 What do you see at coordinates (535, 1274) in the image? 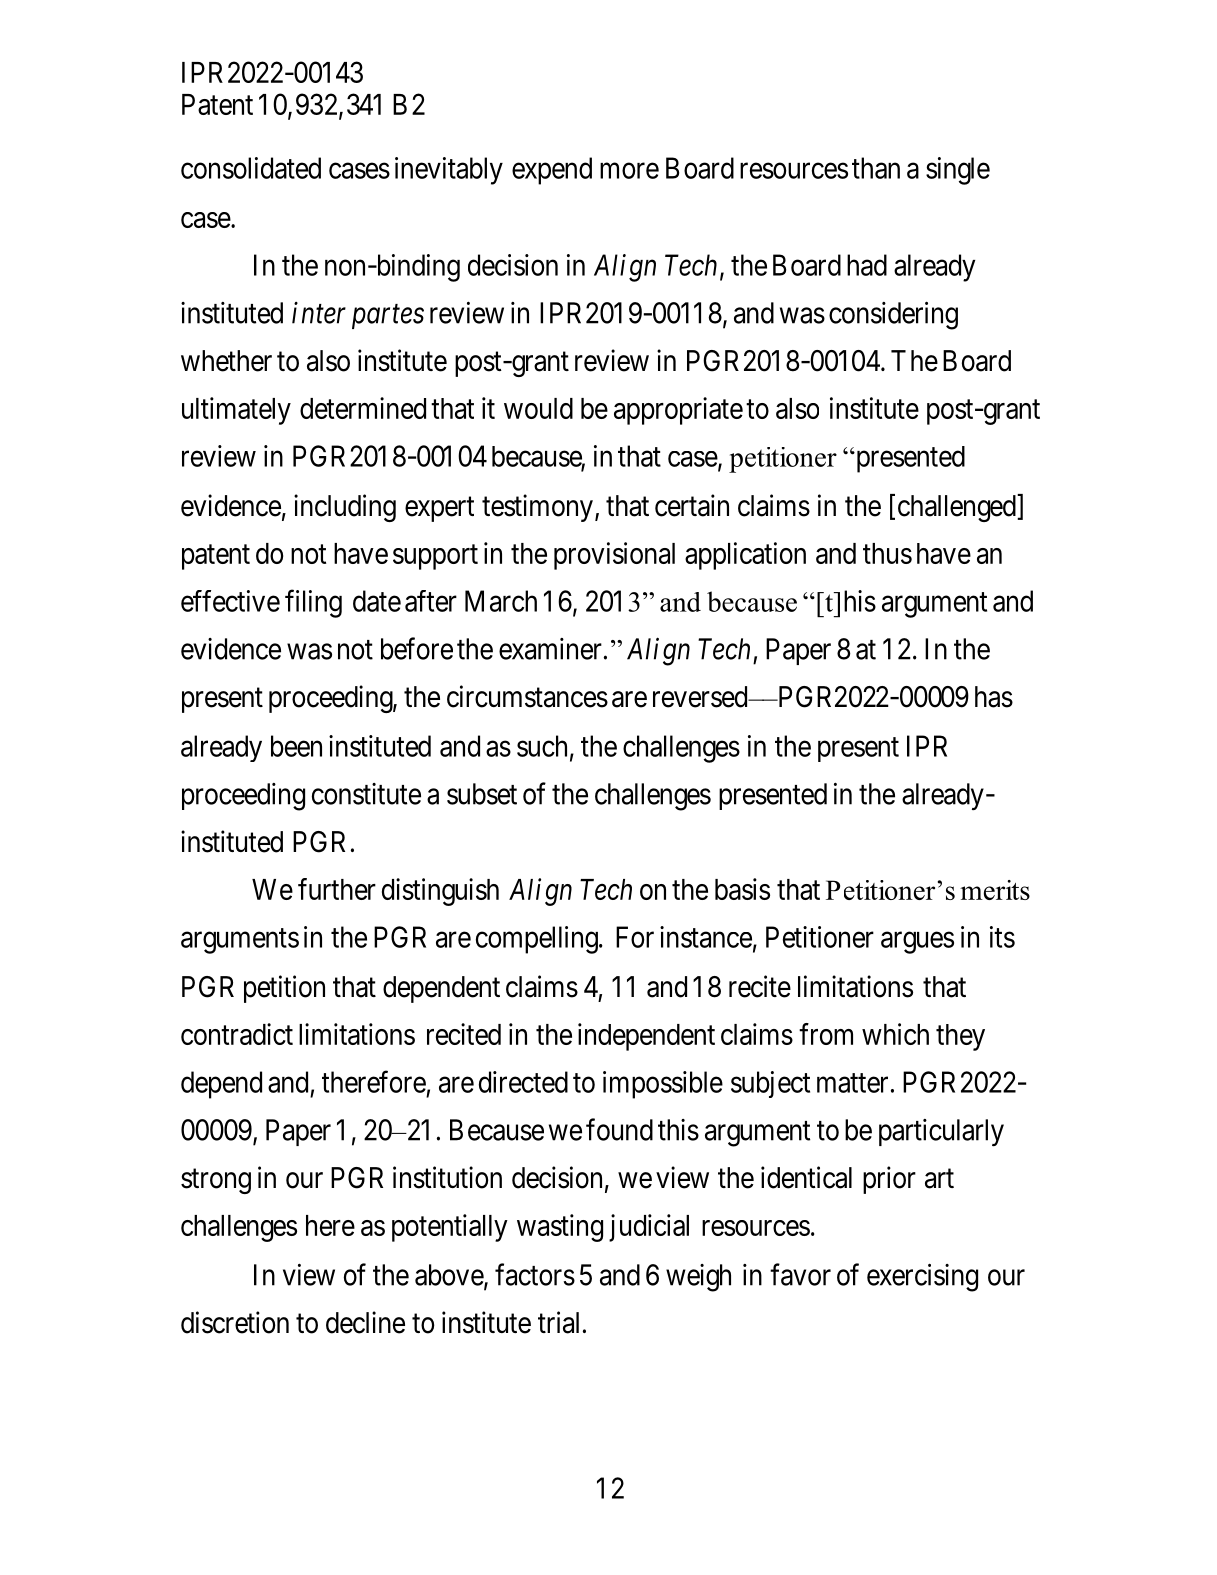
I see `factors` at bounding box center [535, 1274].
